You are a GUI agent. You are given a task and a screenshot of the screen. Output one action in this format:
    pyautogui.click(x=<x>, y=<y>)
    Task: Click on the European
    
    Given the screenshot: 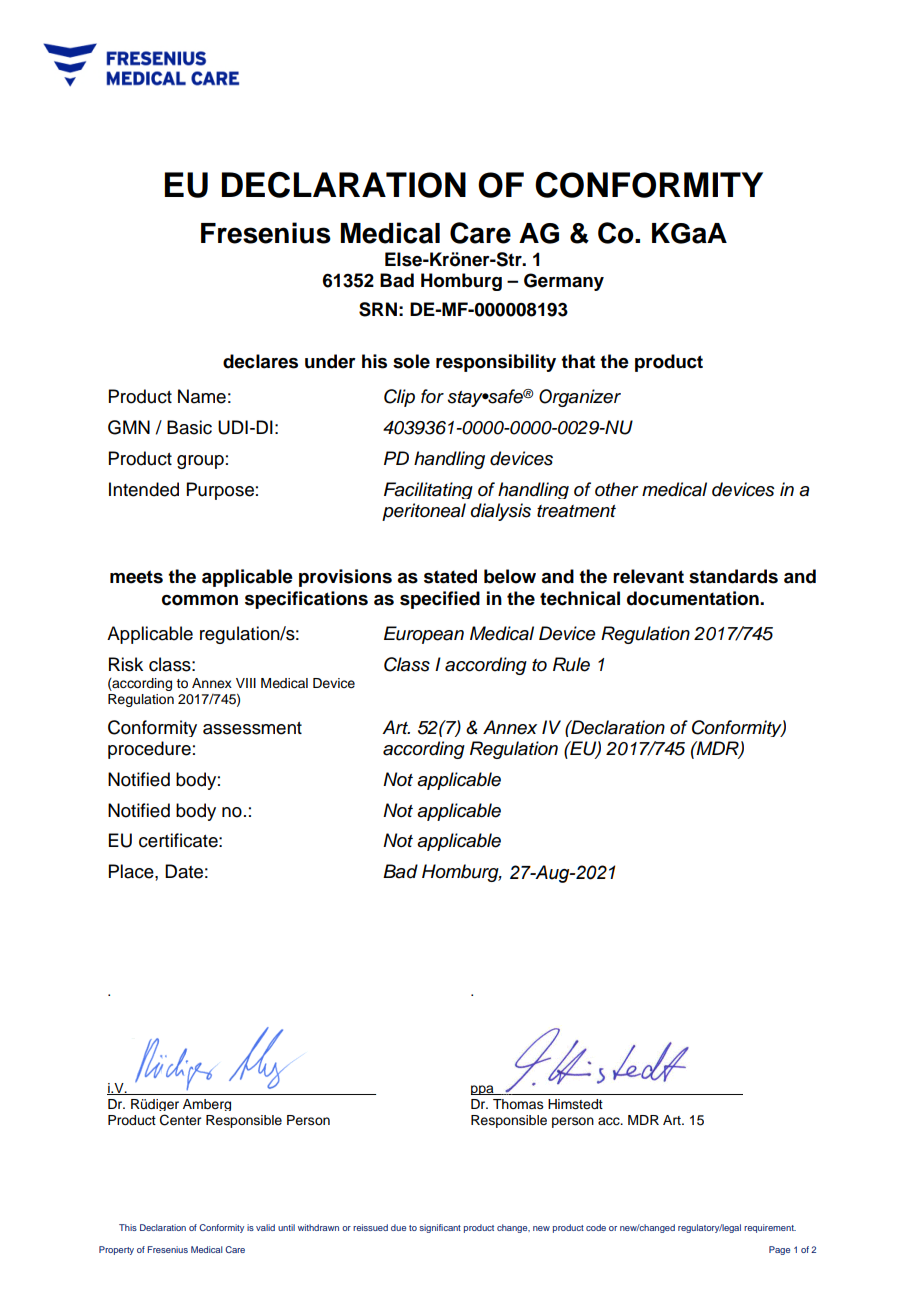 What is the action you would take?
    pyautogui.click(x=424, y=635)
